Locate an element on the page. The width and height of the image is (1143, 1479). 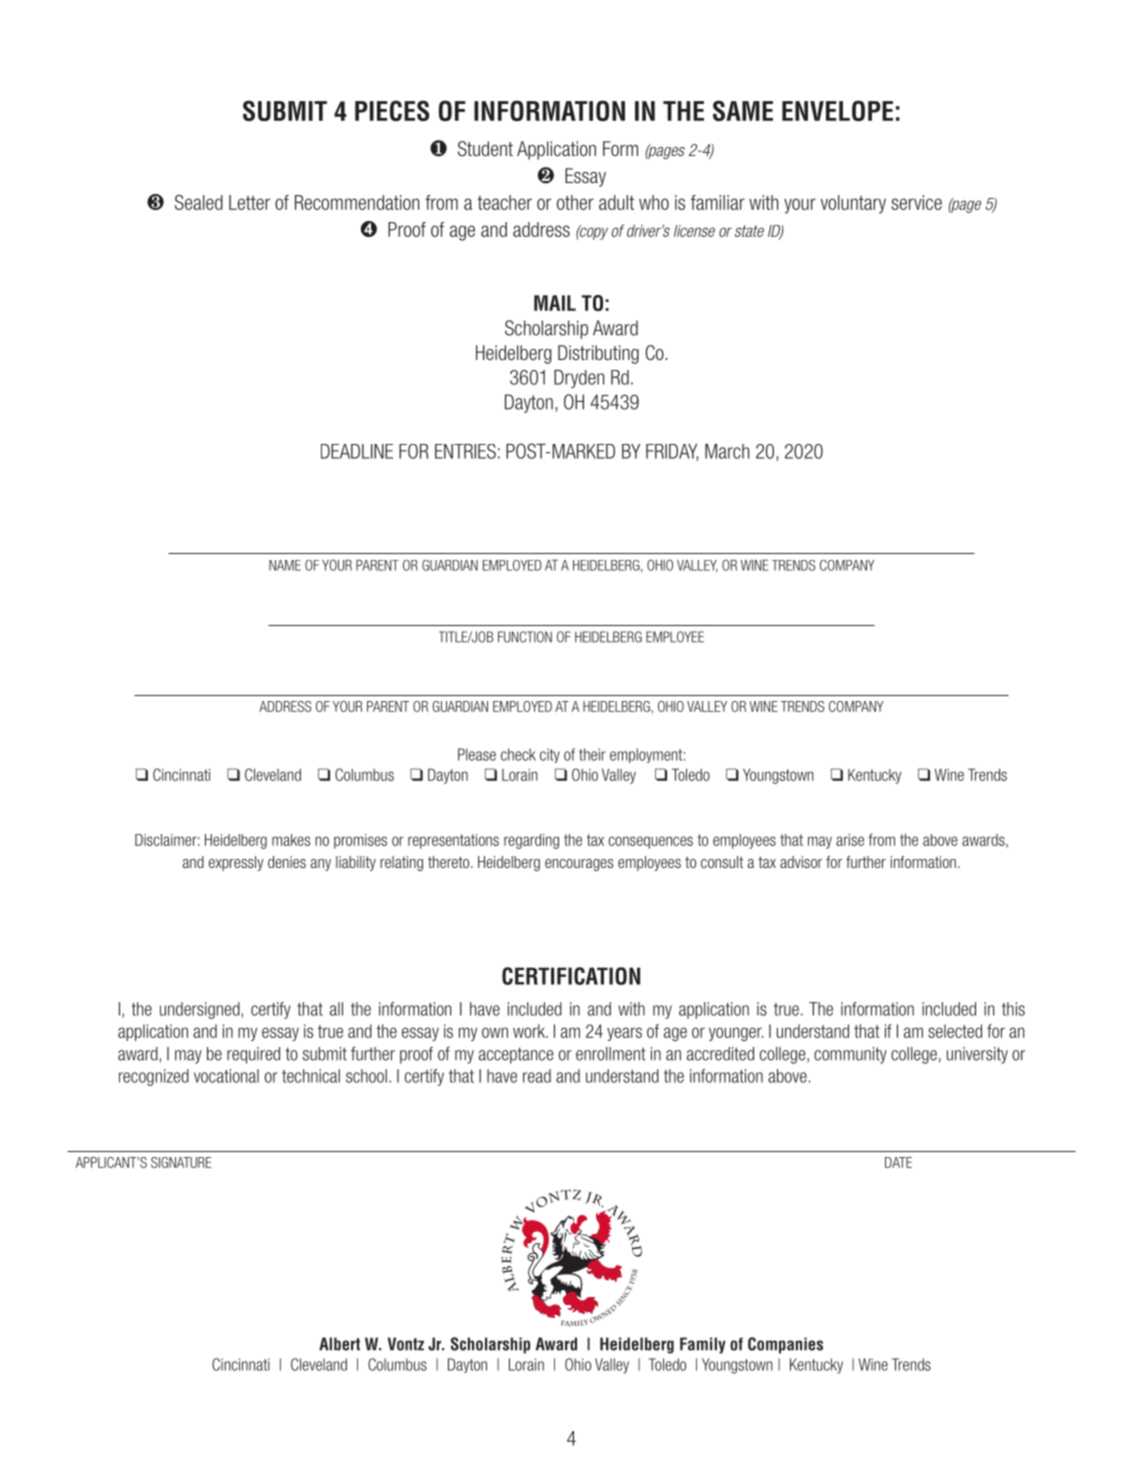
arise is located at coordinates (850, 840).
